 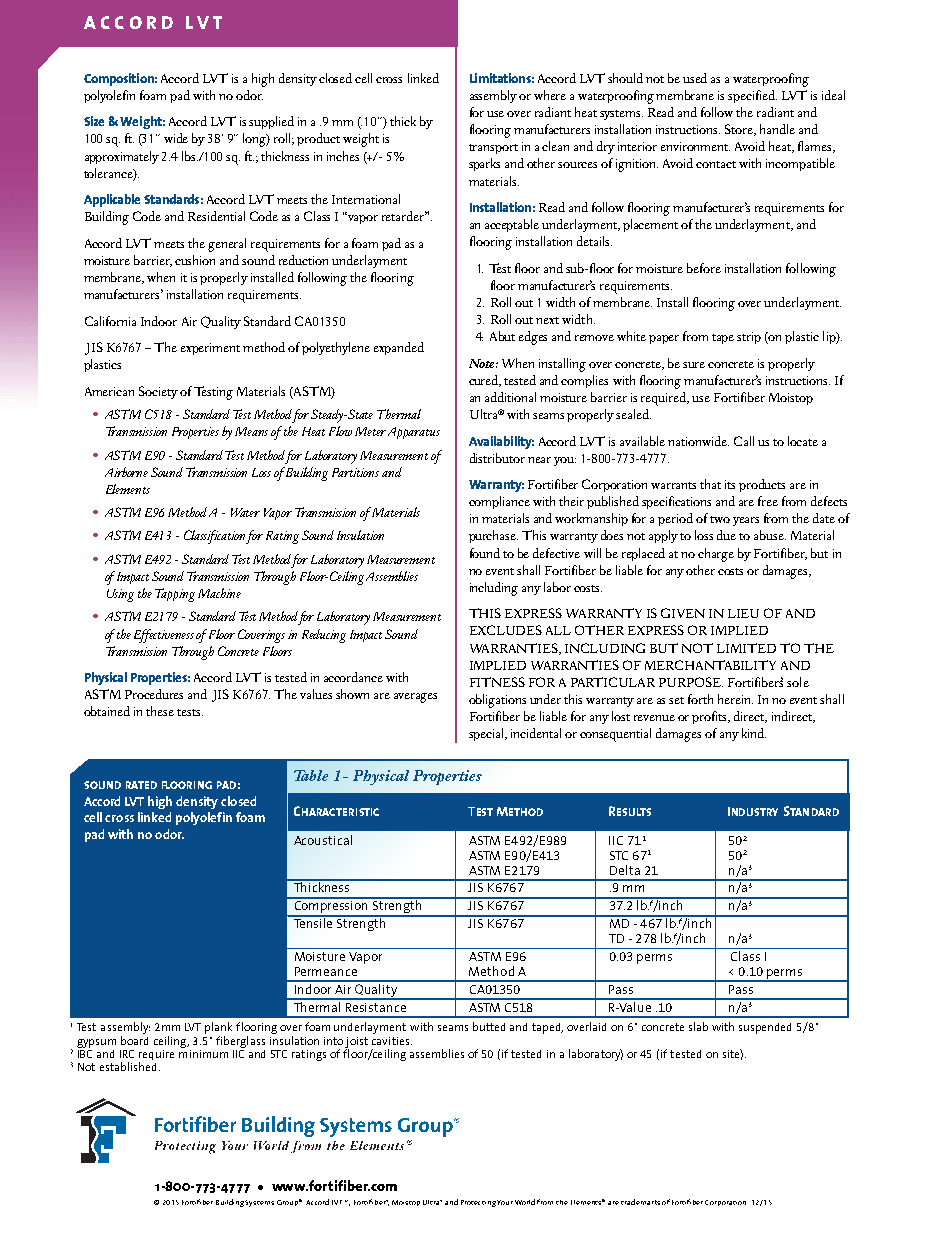 I want to click on trademarks, so click(x=640, y=1202).
